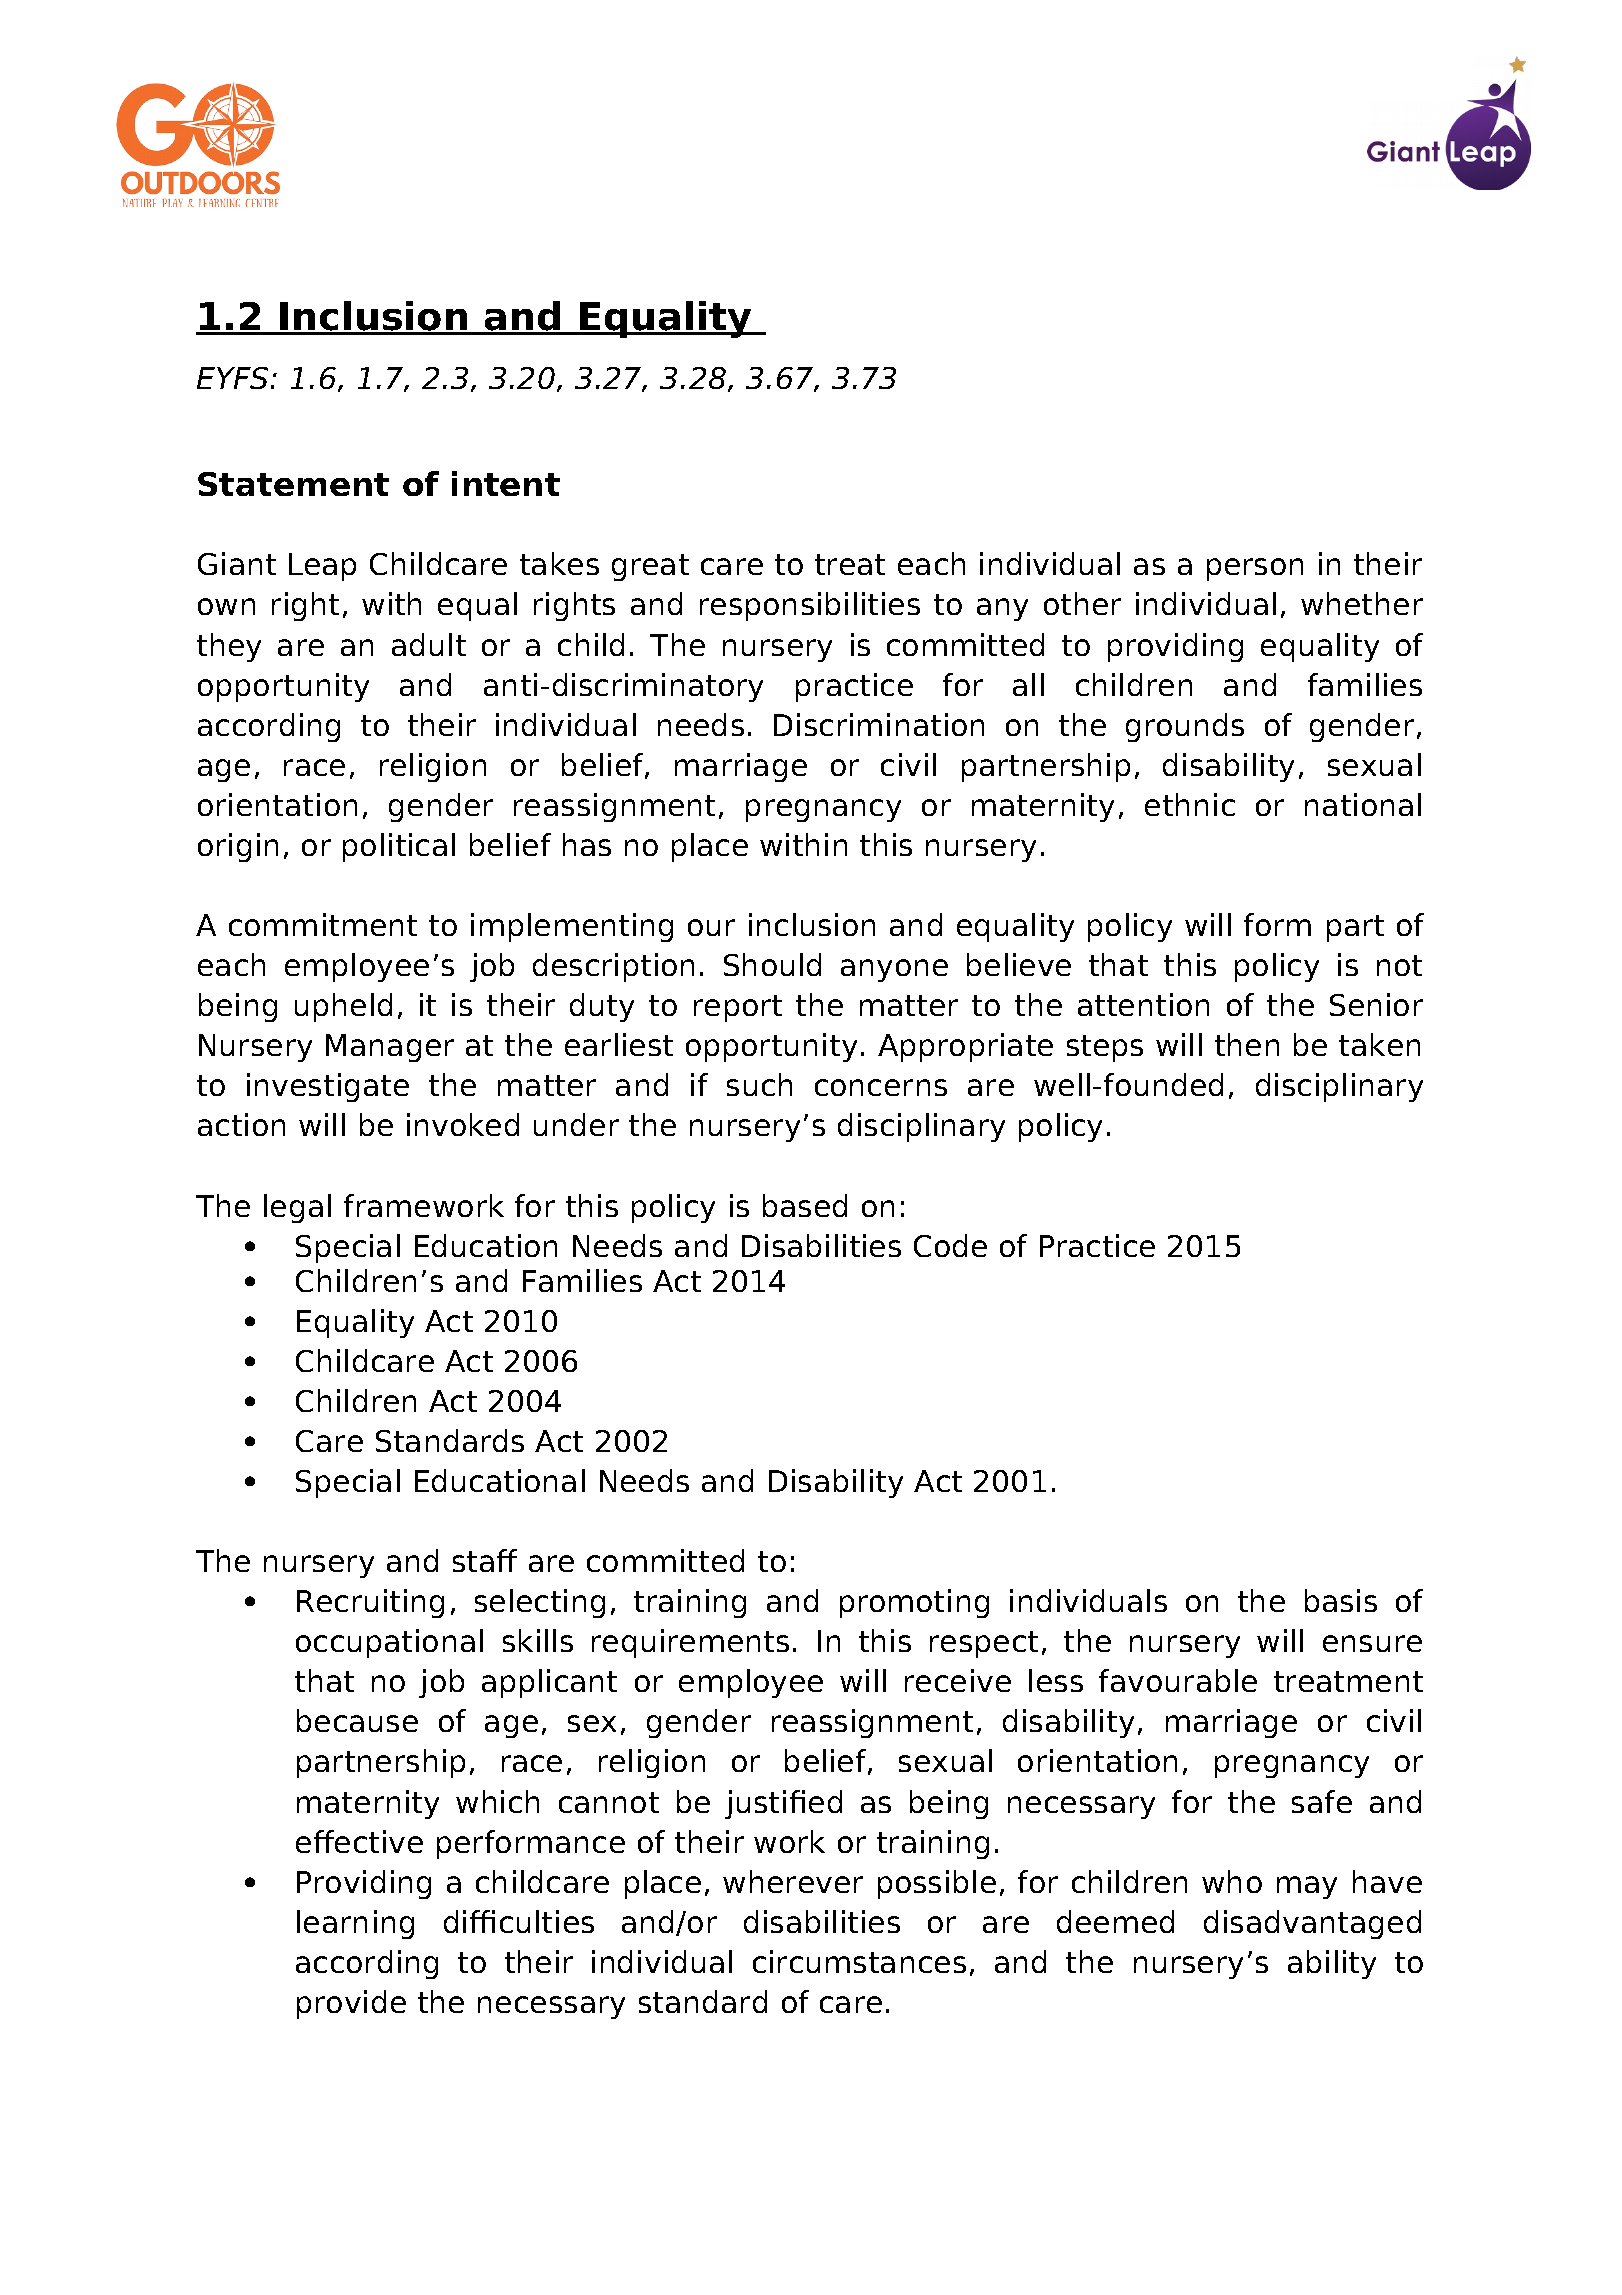  What do you see at coordinates (772, 964) in the screenshot?
I see `Should` at bounding box center [772, 964].
